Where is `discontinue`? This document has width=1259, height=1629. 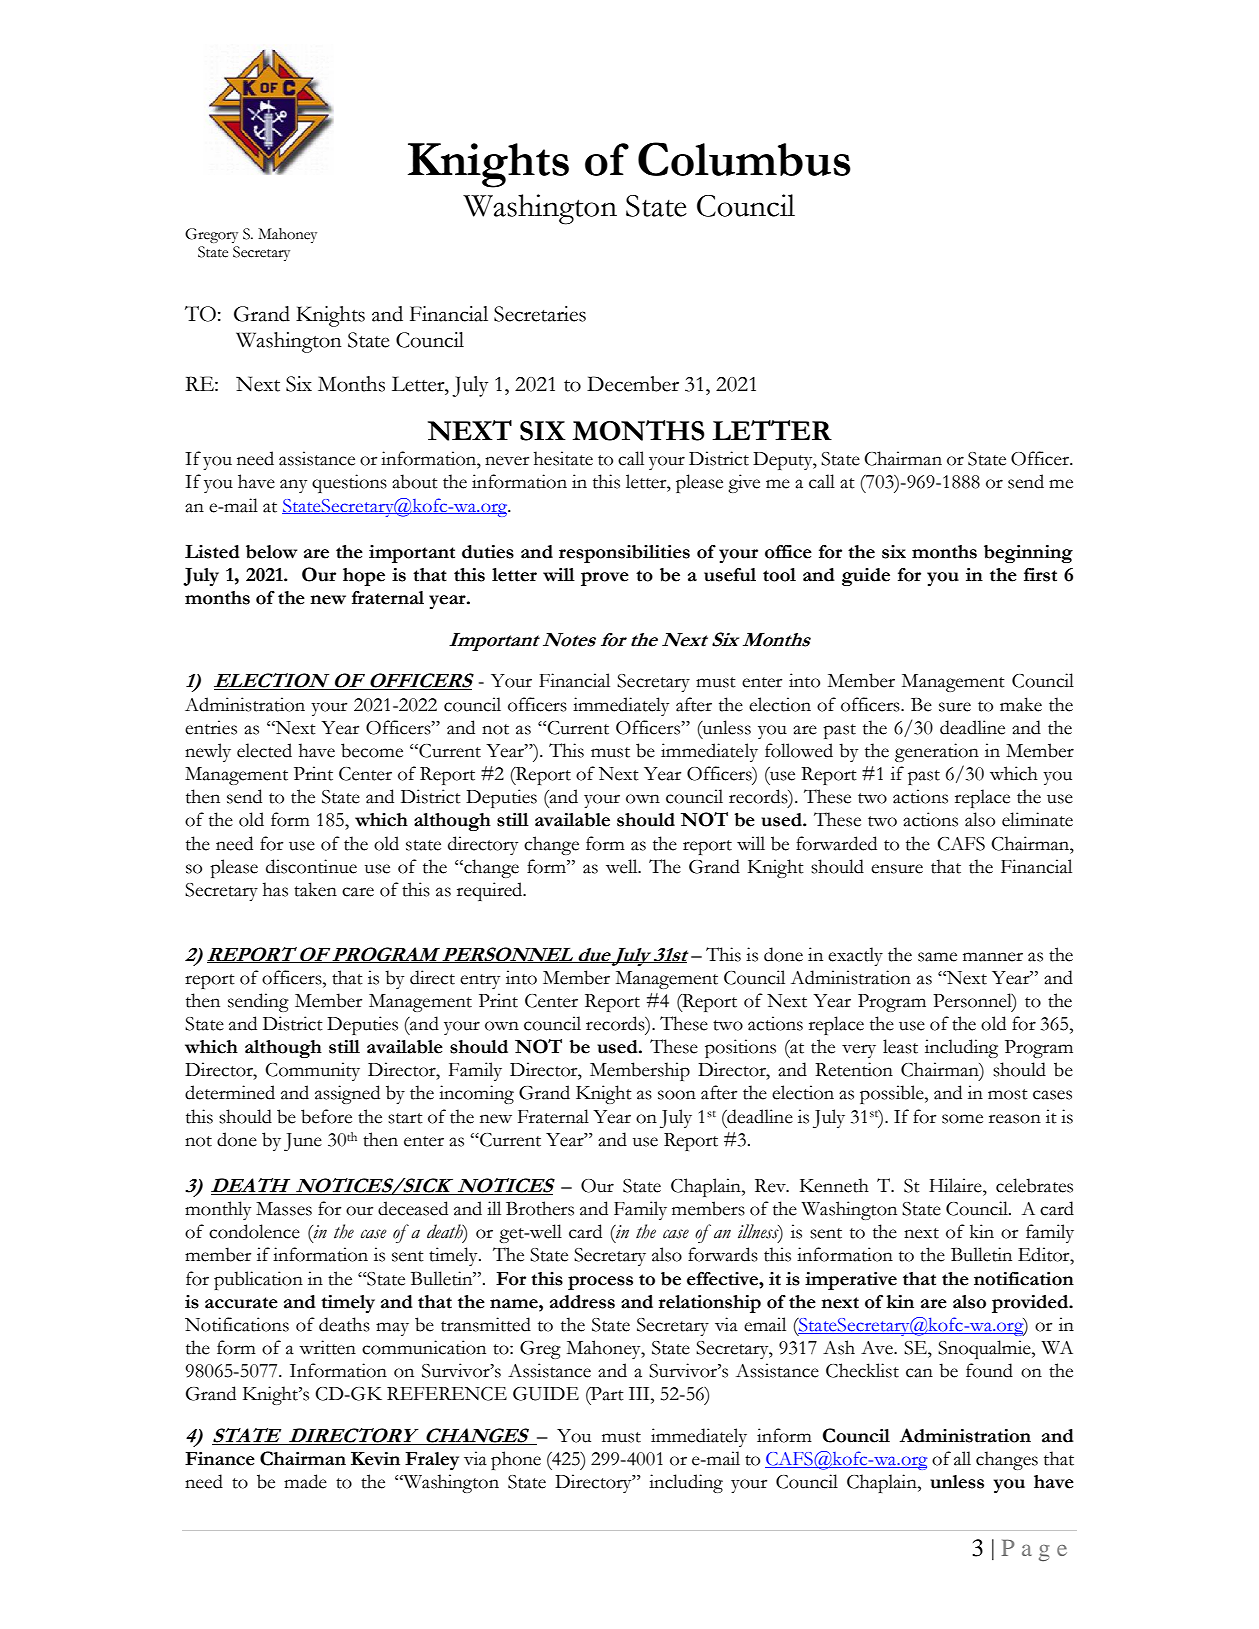 discontinue is located at coordinates (311, 866).
